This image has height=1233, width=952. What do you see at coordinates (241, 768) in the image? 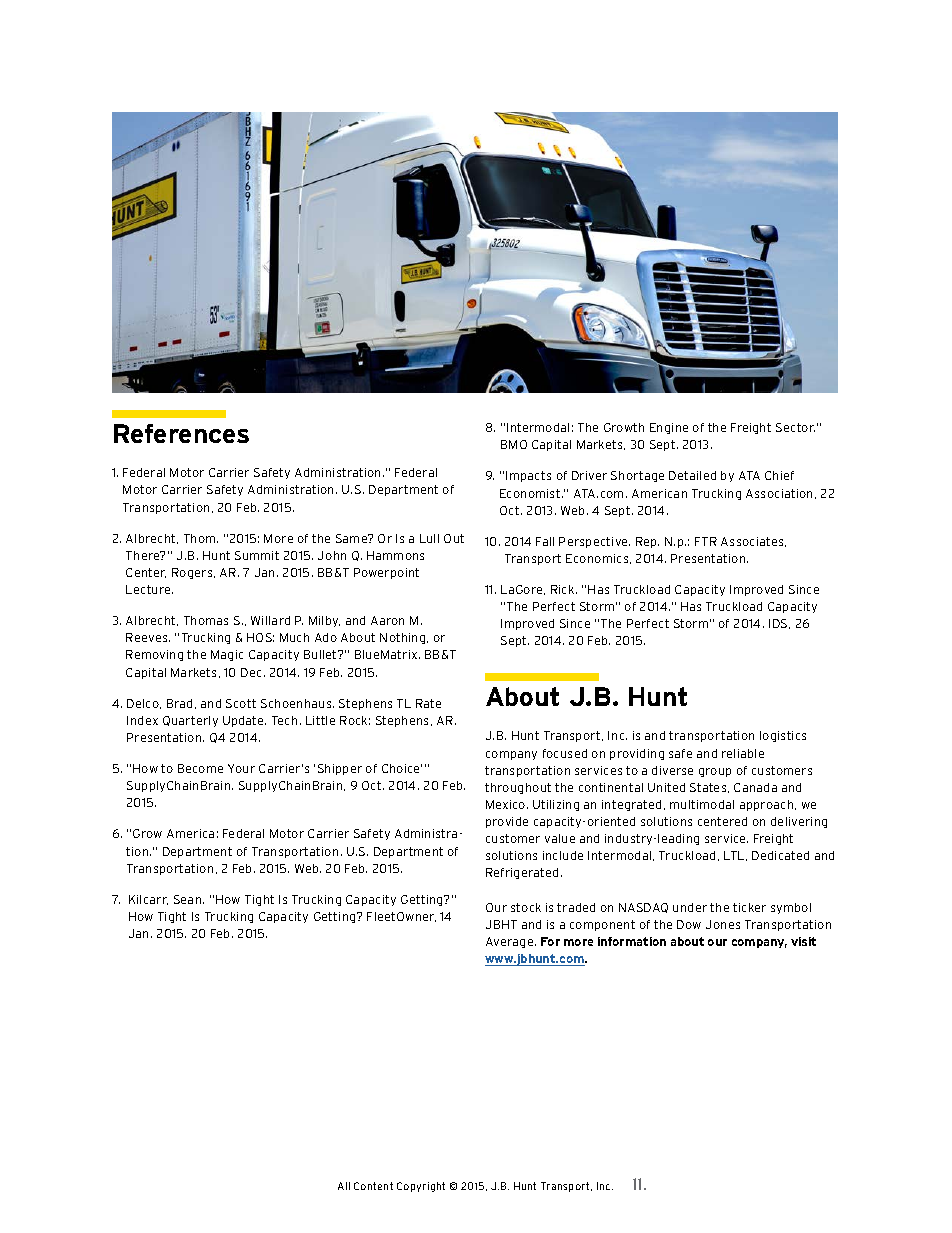
I see `Your` at bounding box center [241, 768].
